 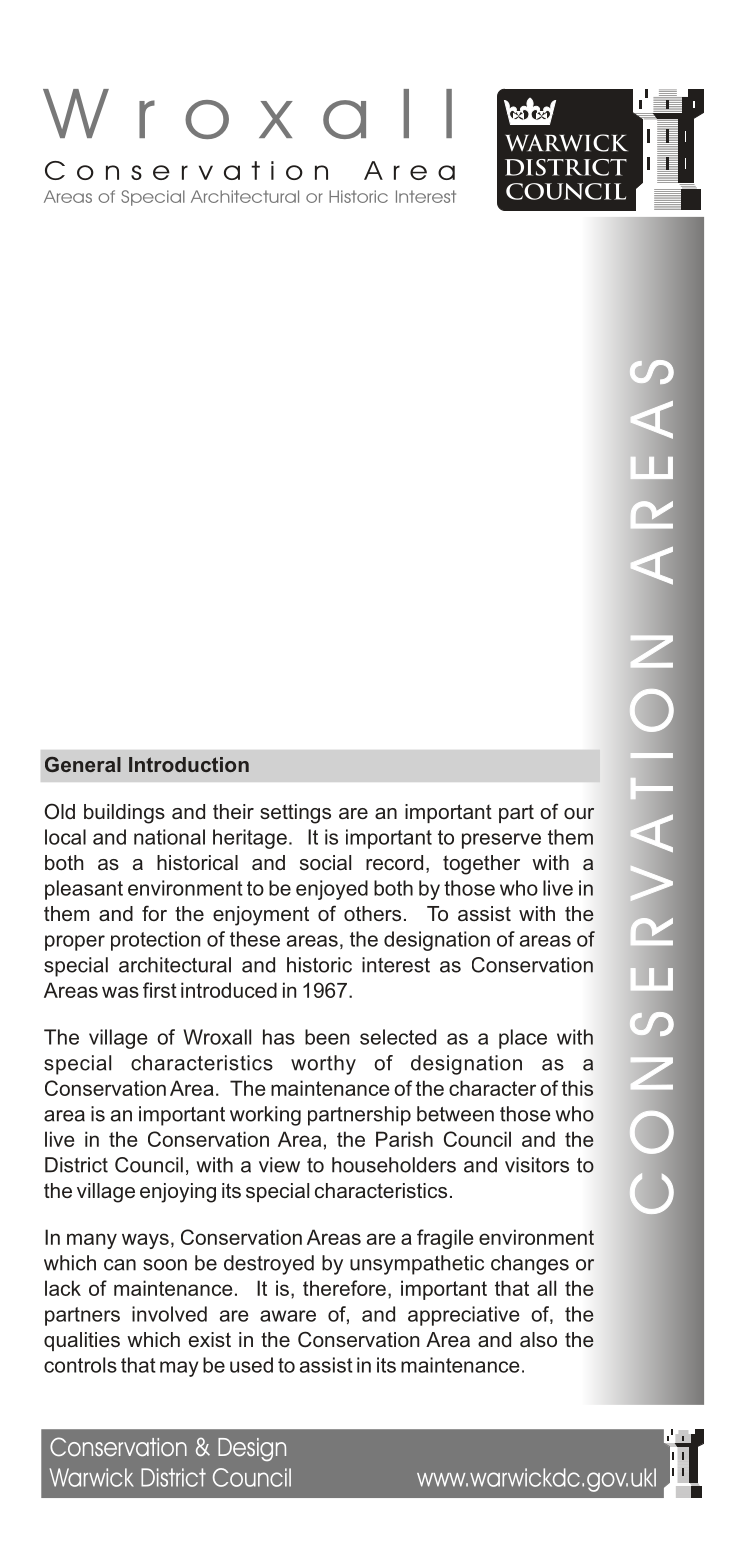 I want to click on qualities, so click(x=82, y=1341).
